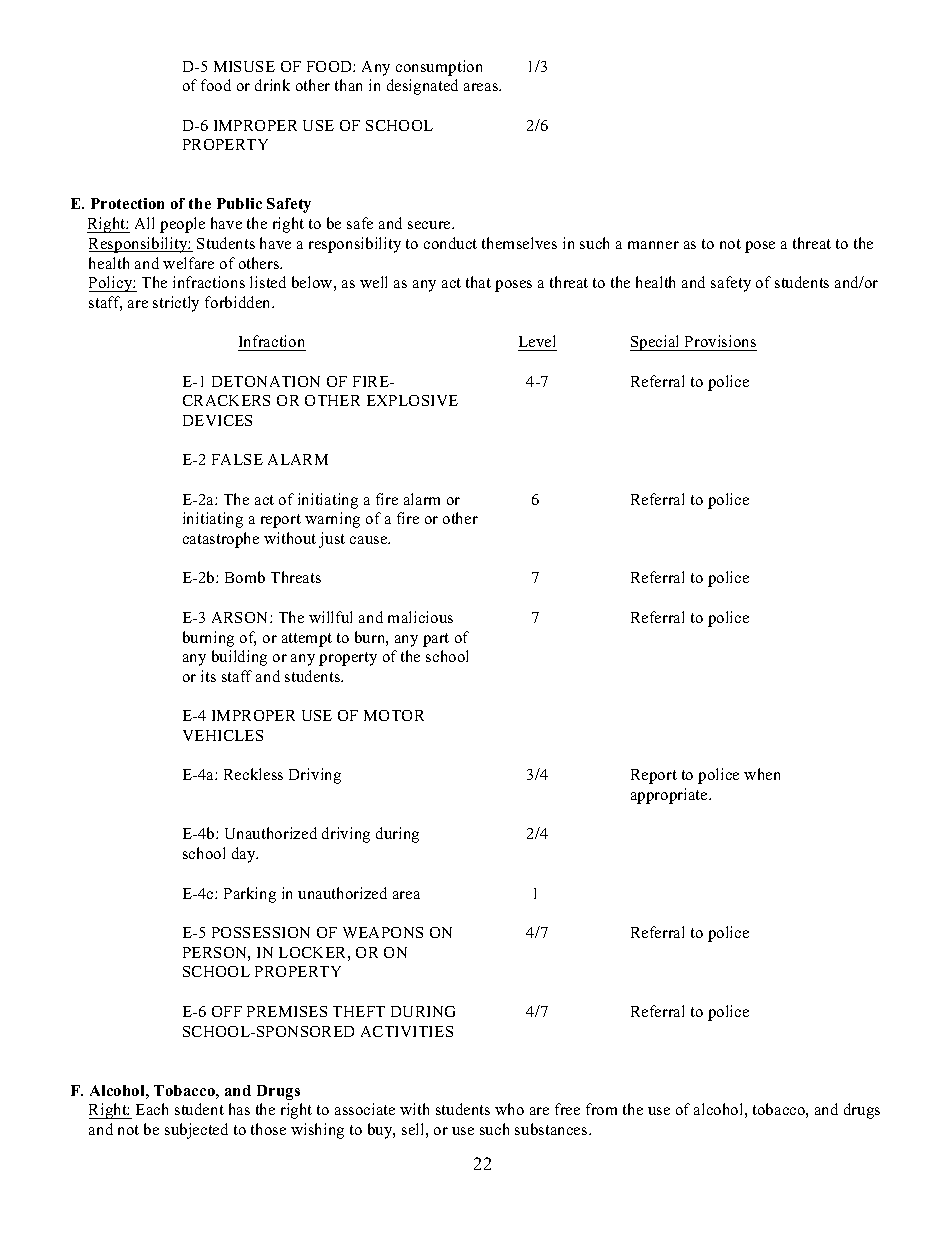 This image has width=952, height=1233. What do you see at coordinates (239, 1109) in the image?
I see `has` at bounding box center [239, 1109].
